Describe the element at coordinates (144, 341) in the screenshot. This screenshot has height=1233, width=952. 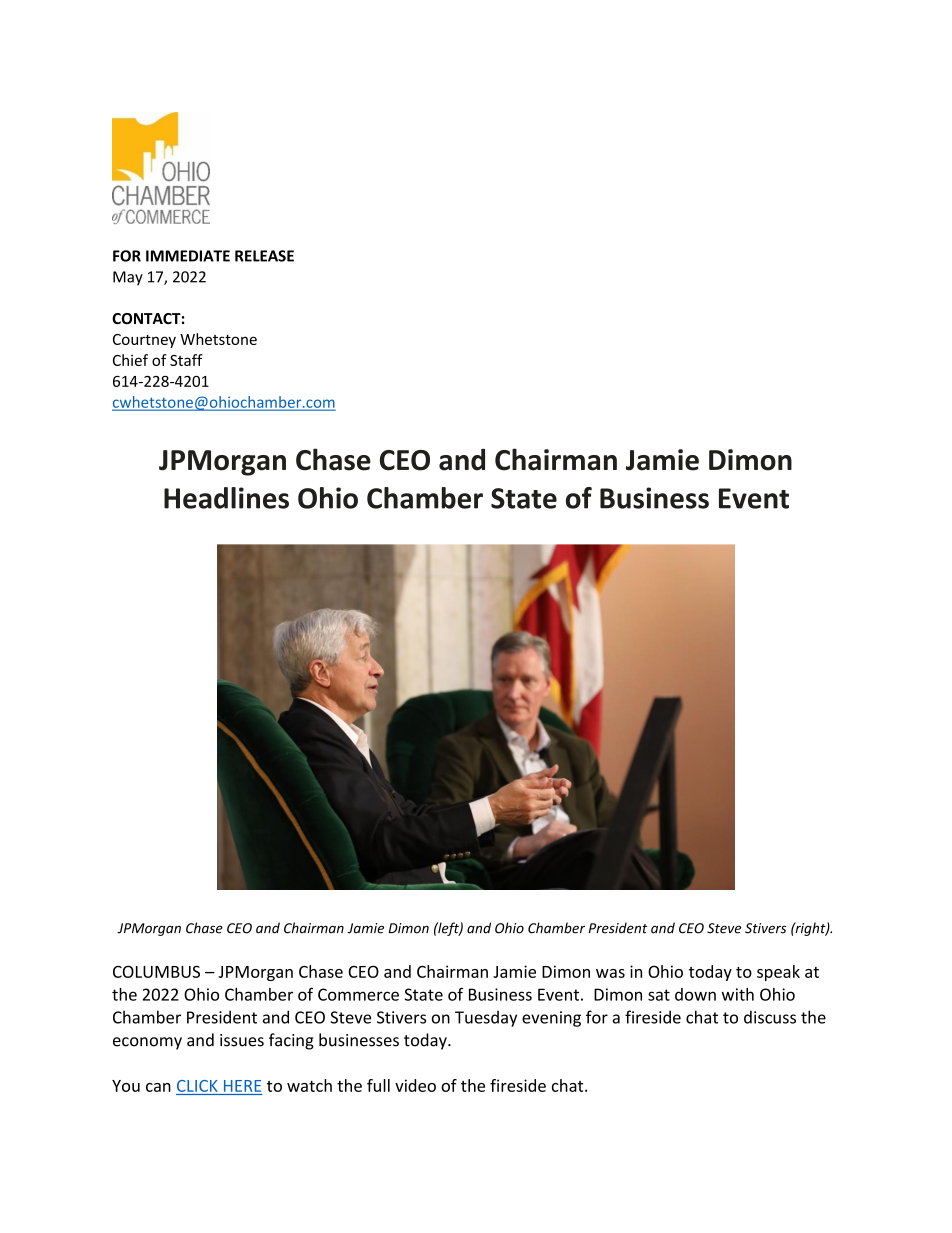
I see `Courtney` at that location.
